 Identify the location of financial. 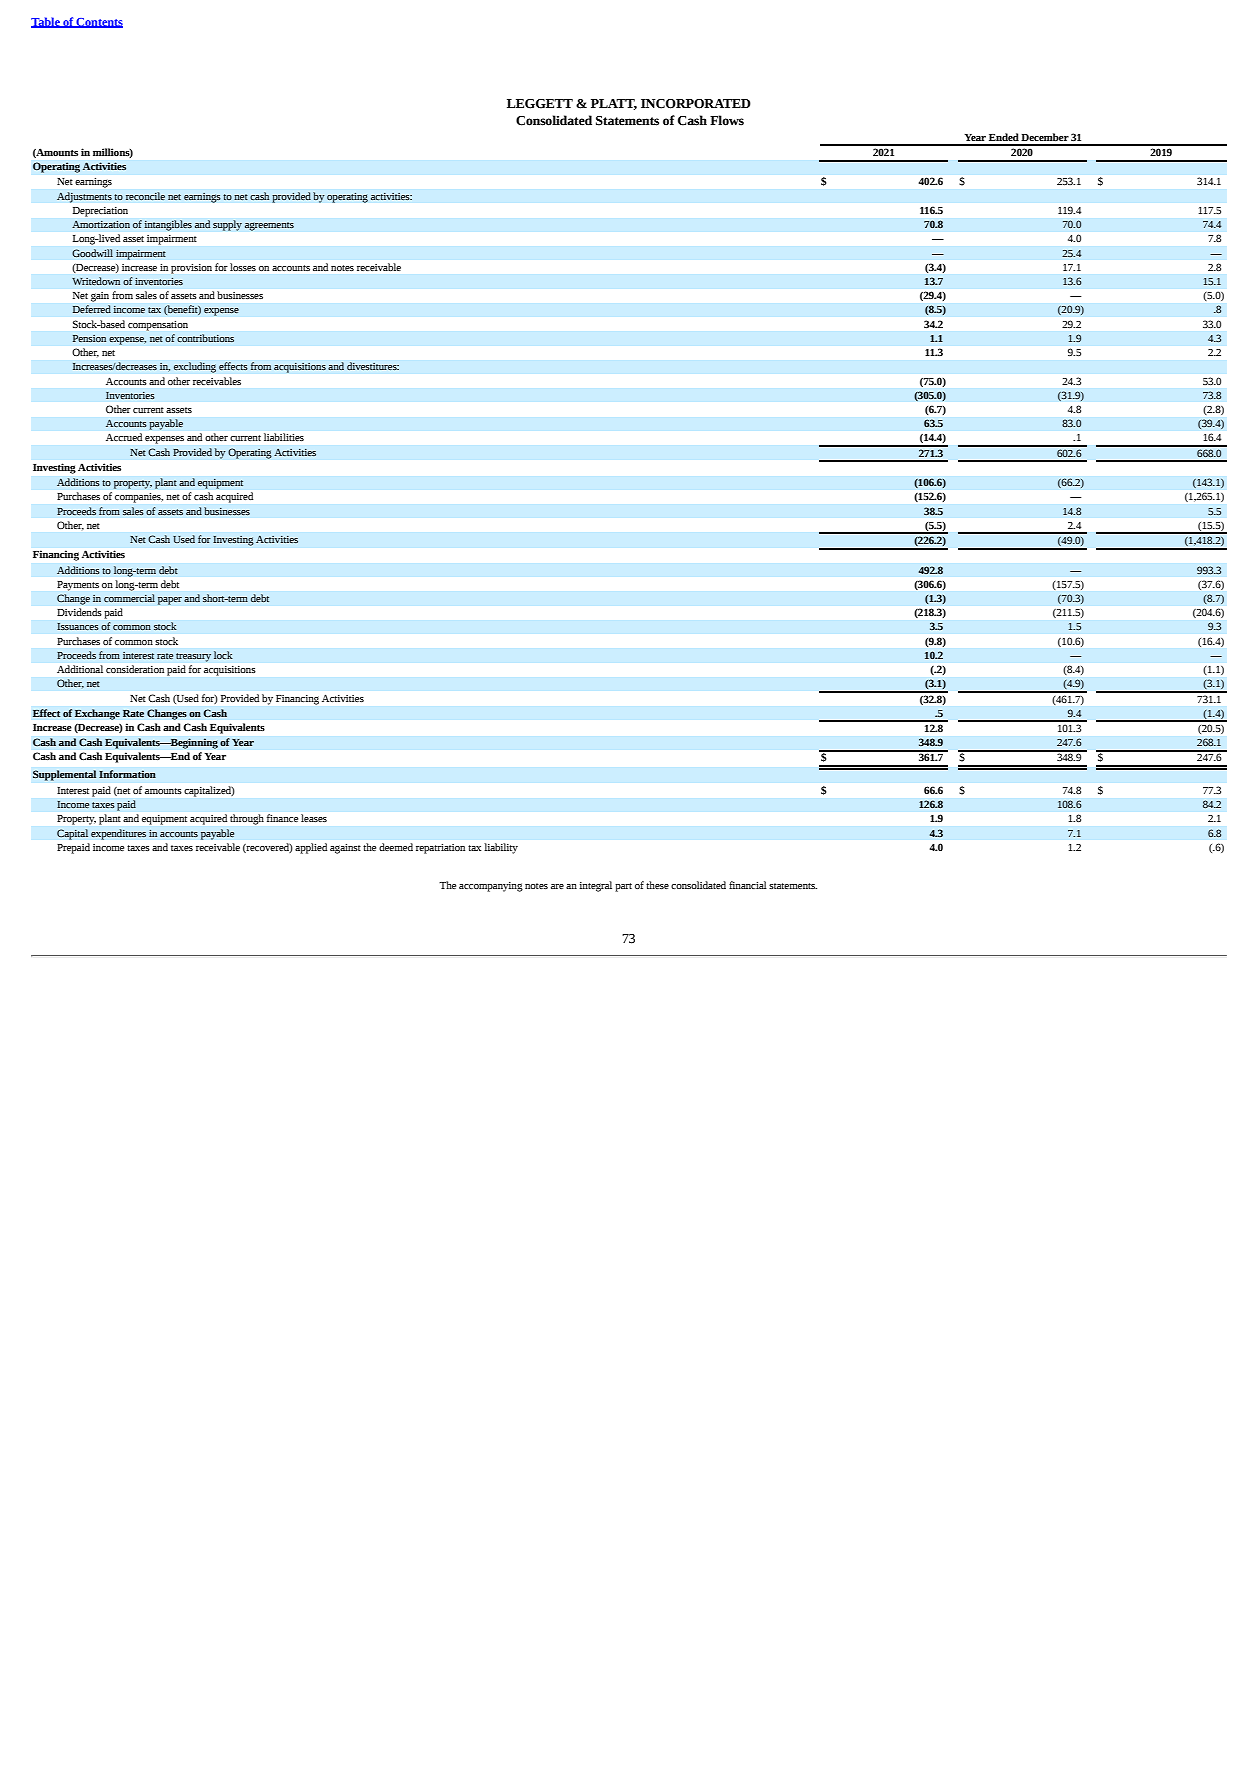
(748, 885).
